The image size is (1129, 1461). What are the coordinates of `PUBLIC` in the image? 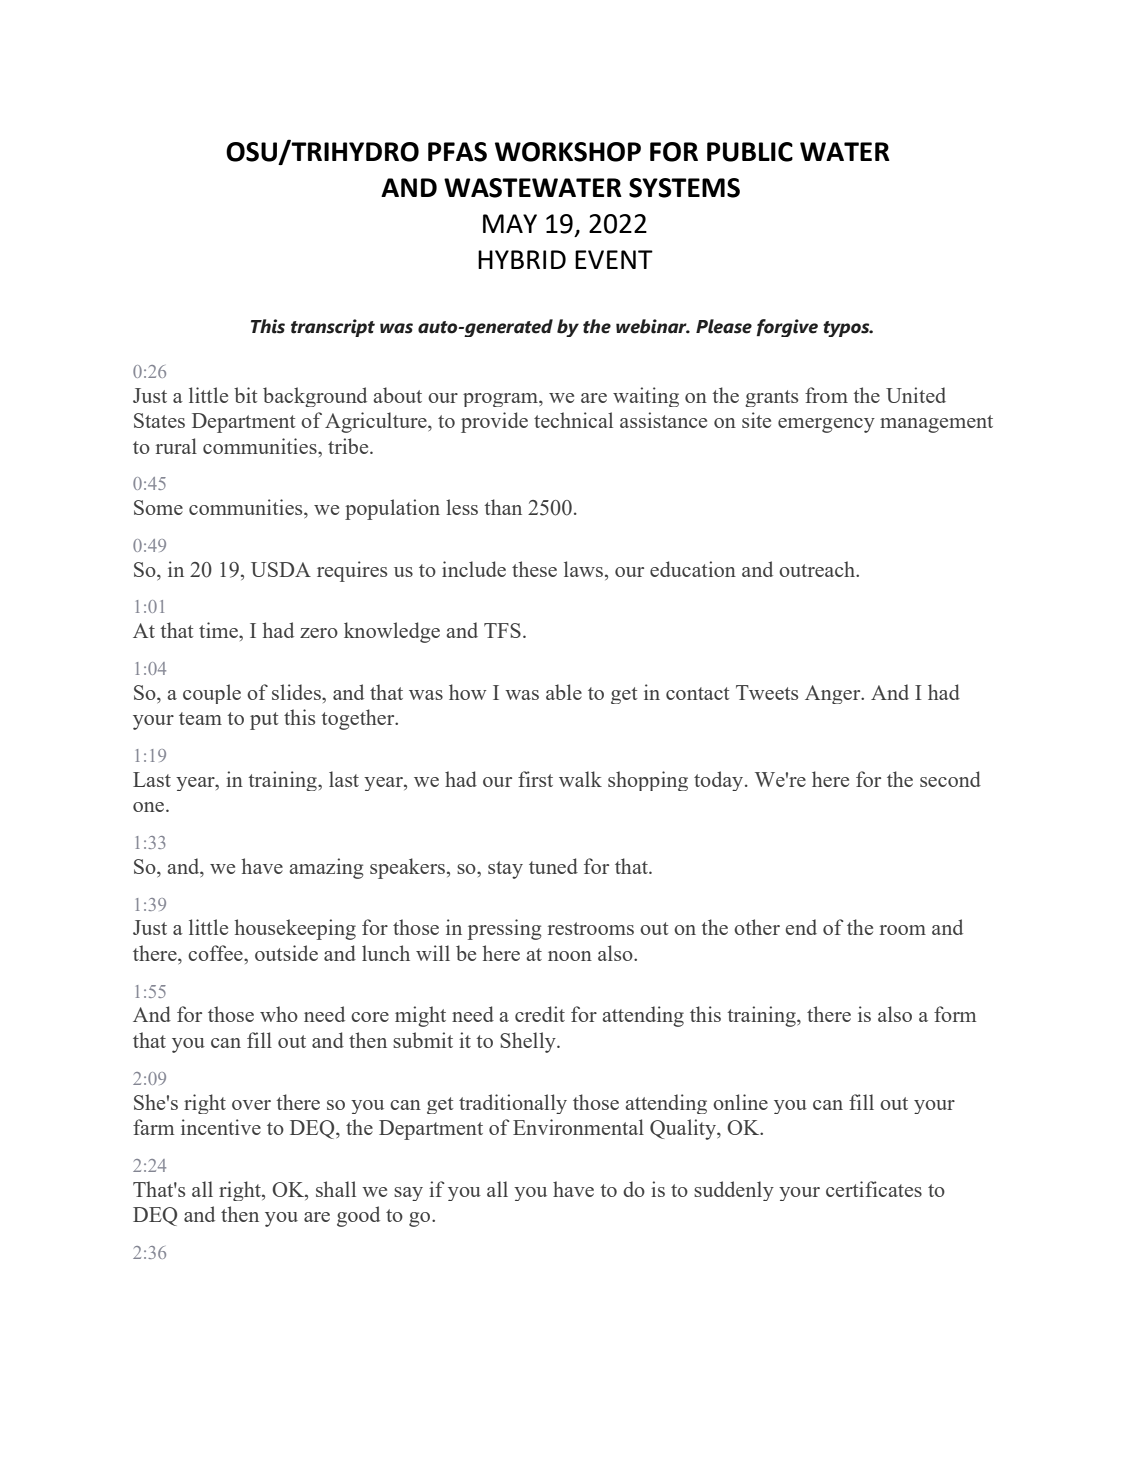 It's located at (750, 152).
